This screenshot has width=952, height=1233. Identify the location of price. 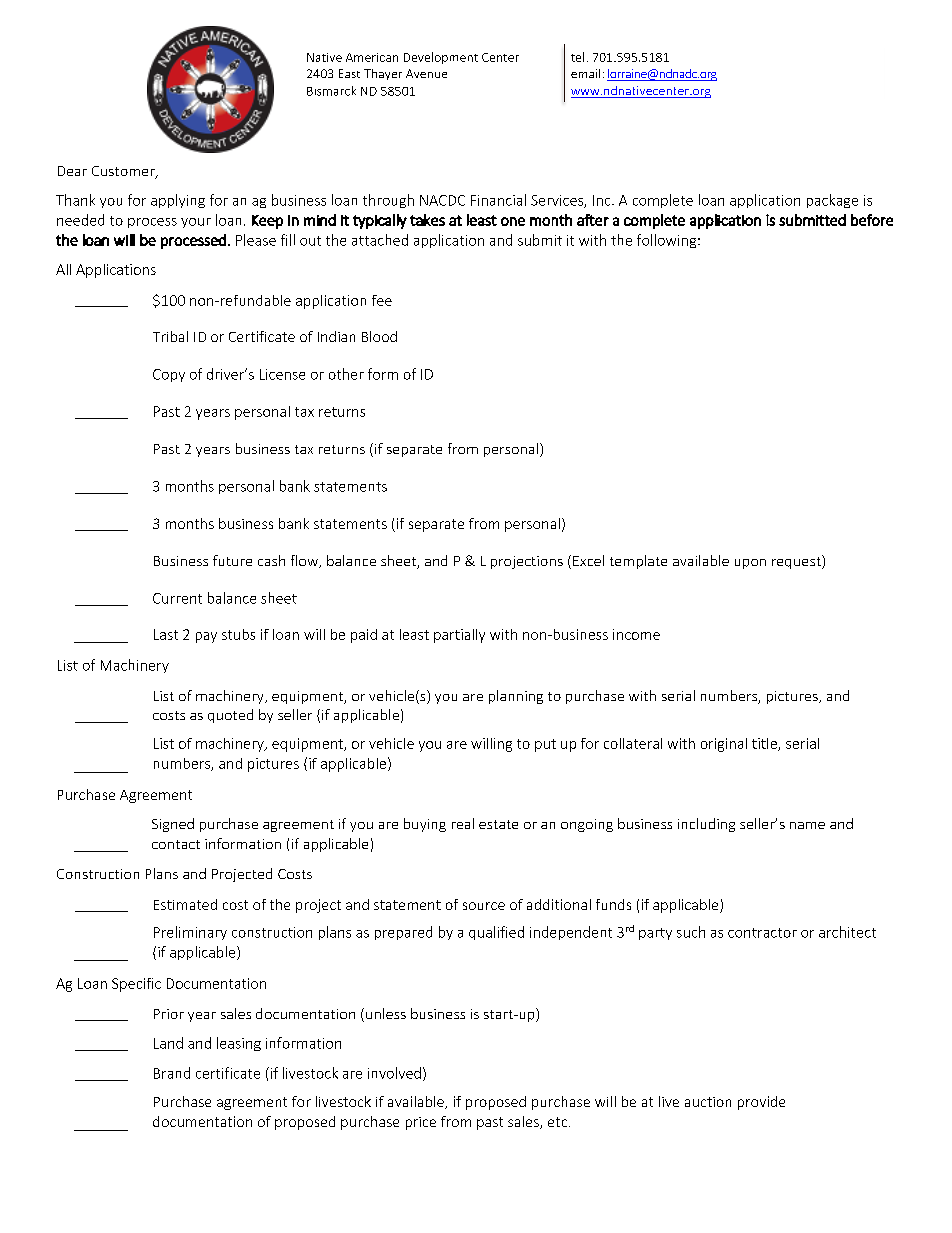
(421, 1123).
